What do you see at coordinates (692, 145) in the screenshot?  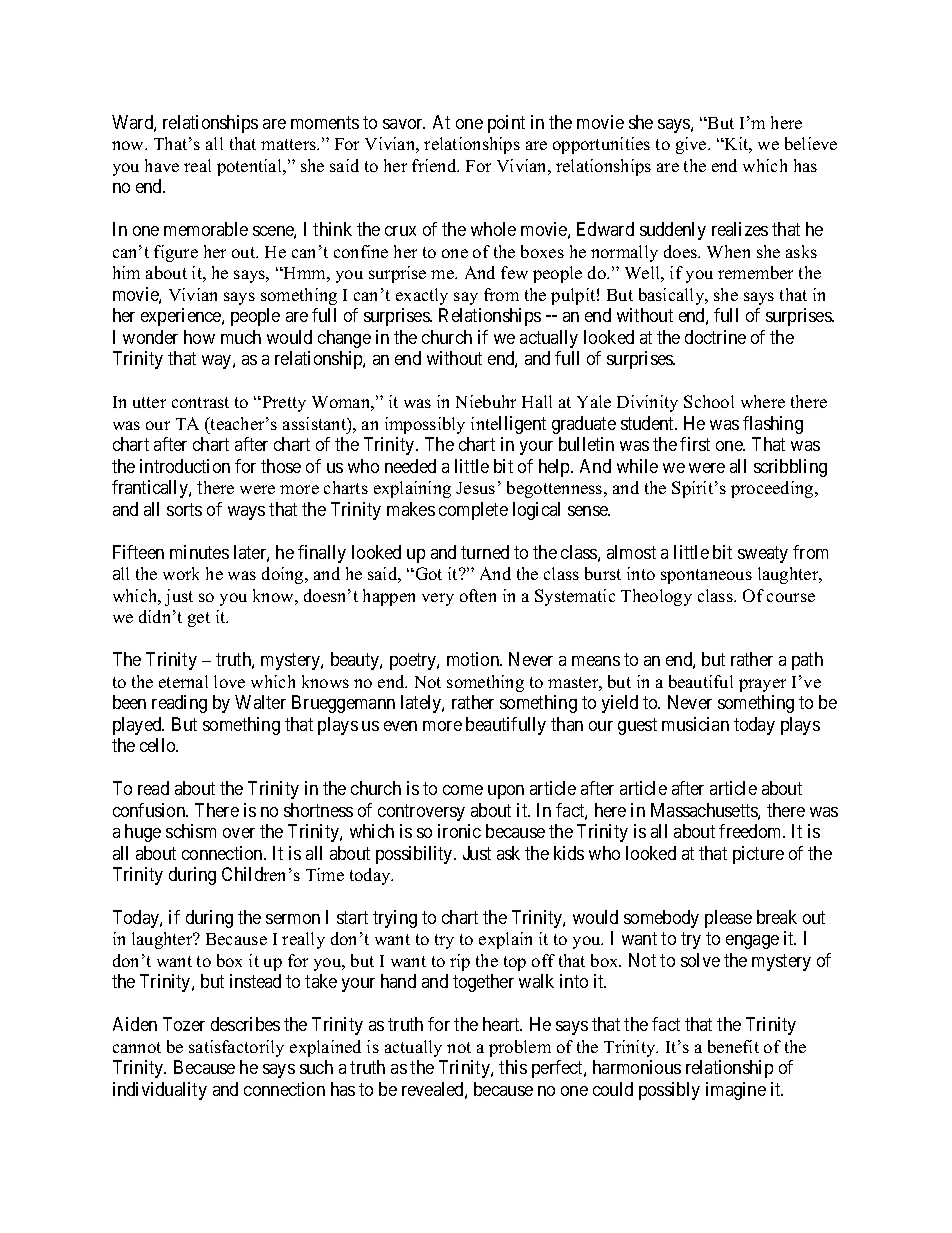 I see `give` at bounding box center [692, 145].
